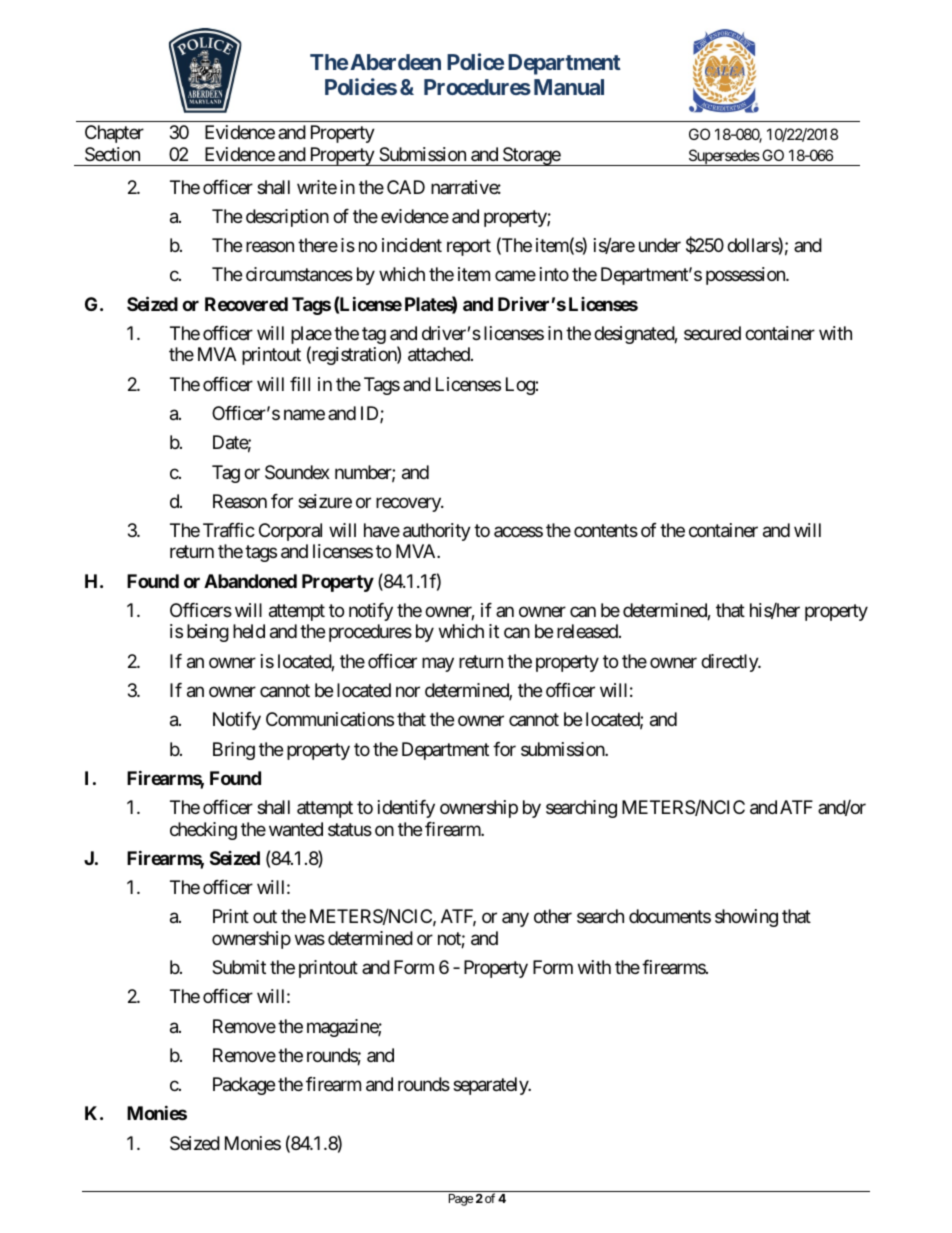 The image size is (952, 1233). Describe the element at coordinates (723, 157) in the screenshot. I see `Supersedes` at that location.
